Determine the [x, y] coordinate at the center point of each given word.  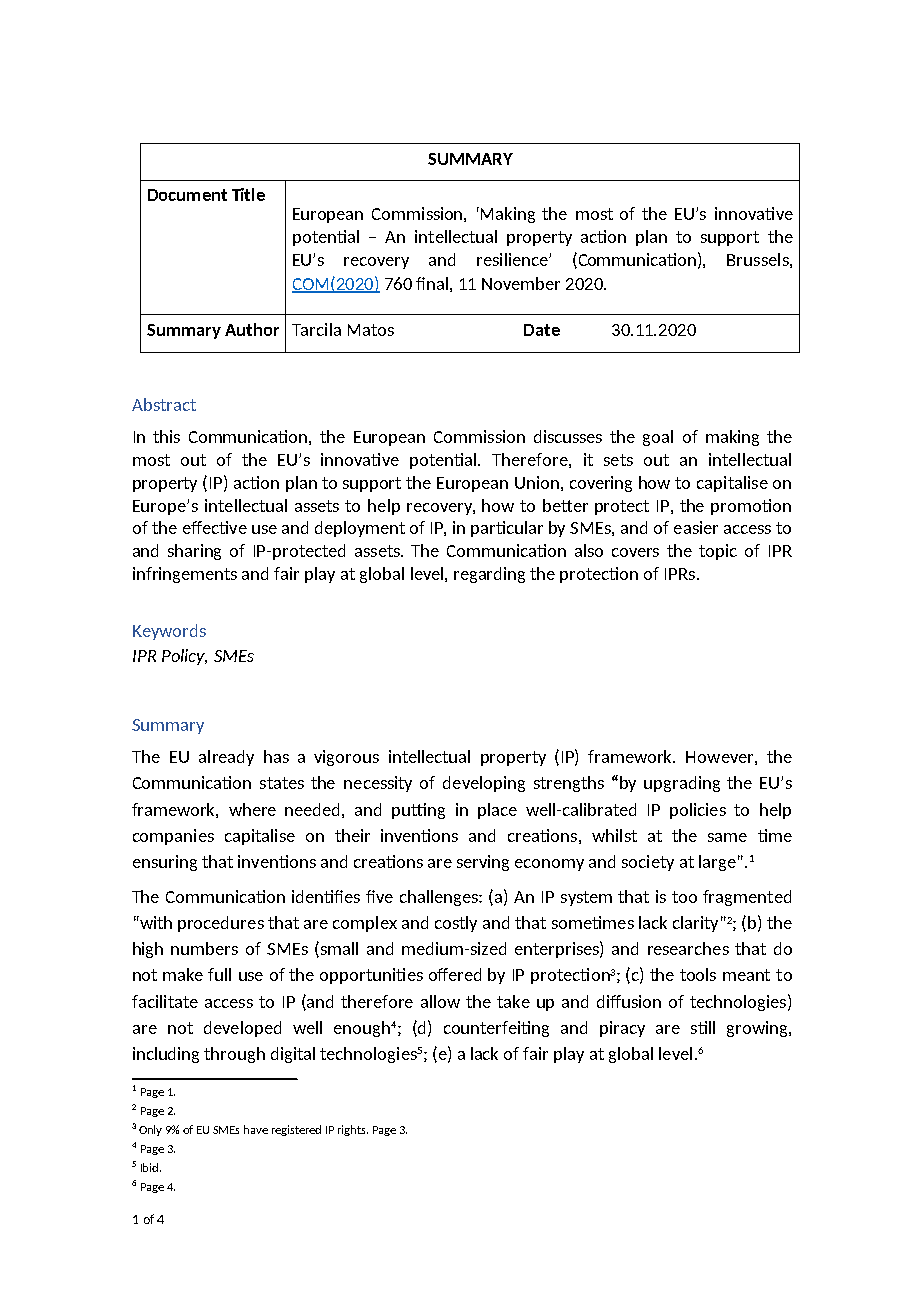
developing [484, 784]
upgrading [682, 784]
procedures [221, 924]
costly [456, 924]
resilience [513, 259]
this [166, 436]
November [521, 283]
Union [537, 482]
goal [658, 438]
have [256, 1129]
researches [688, 948]
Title [248, 194]
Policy [184, 657]
